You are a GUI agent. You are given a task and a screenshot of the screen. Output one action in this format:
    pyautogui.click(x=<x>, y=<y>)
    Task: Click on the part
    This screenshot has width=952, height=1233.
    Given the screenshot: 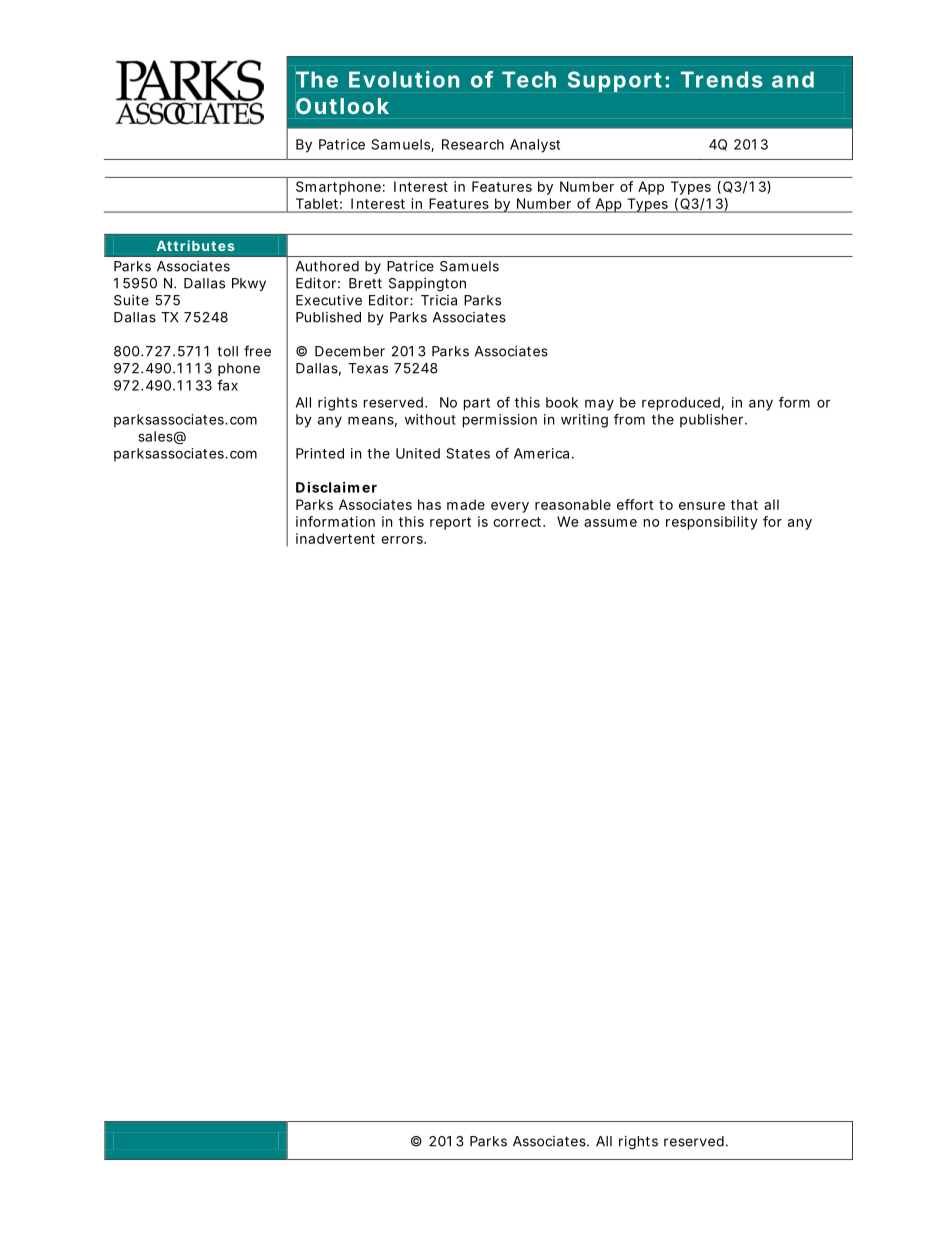 What is the action you would take?
    pyautogui.click(x=477, y=404)
